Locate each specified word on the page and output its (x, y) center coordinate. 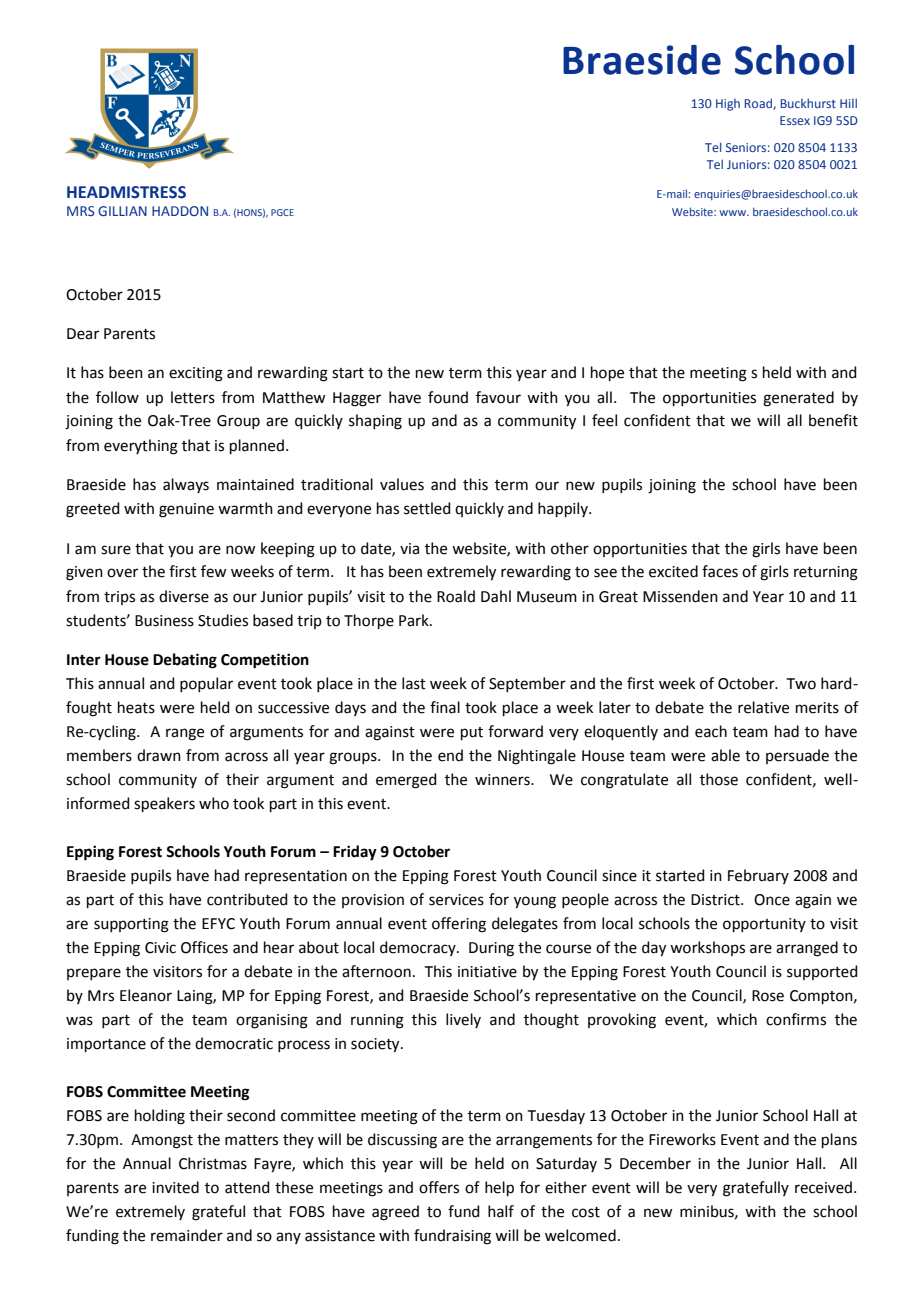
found (448, 397)
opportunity (764, 925)
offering (459, 925)
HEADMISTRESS (126, 192)
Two (801, 684)
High (728, 105)
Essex (795, 120)
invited (175, 1187)
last (414, 683)
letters (193, 397)
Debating (185, 661)
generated (798, 399)
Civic (160, 948)
